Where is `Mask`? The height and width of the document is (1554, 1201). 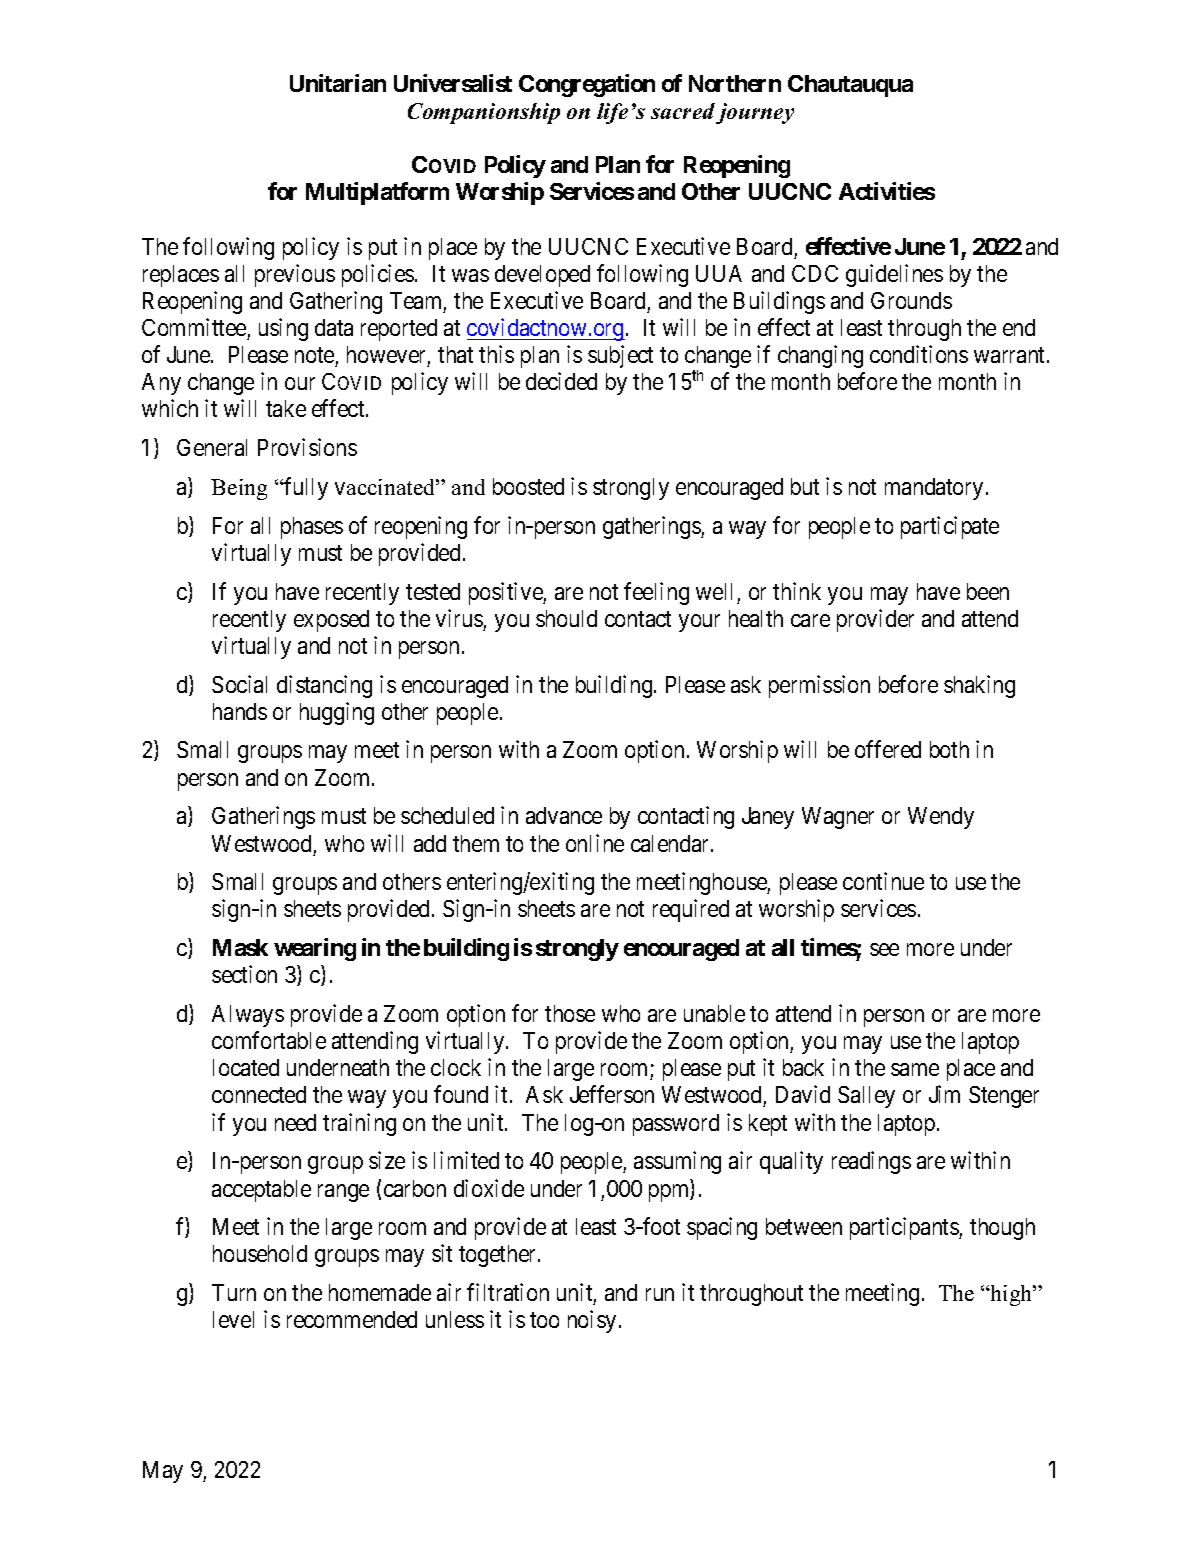
Mask is located at coordinates (240, 947).
